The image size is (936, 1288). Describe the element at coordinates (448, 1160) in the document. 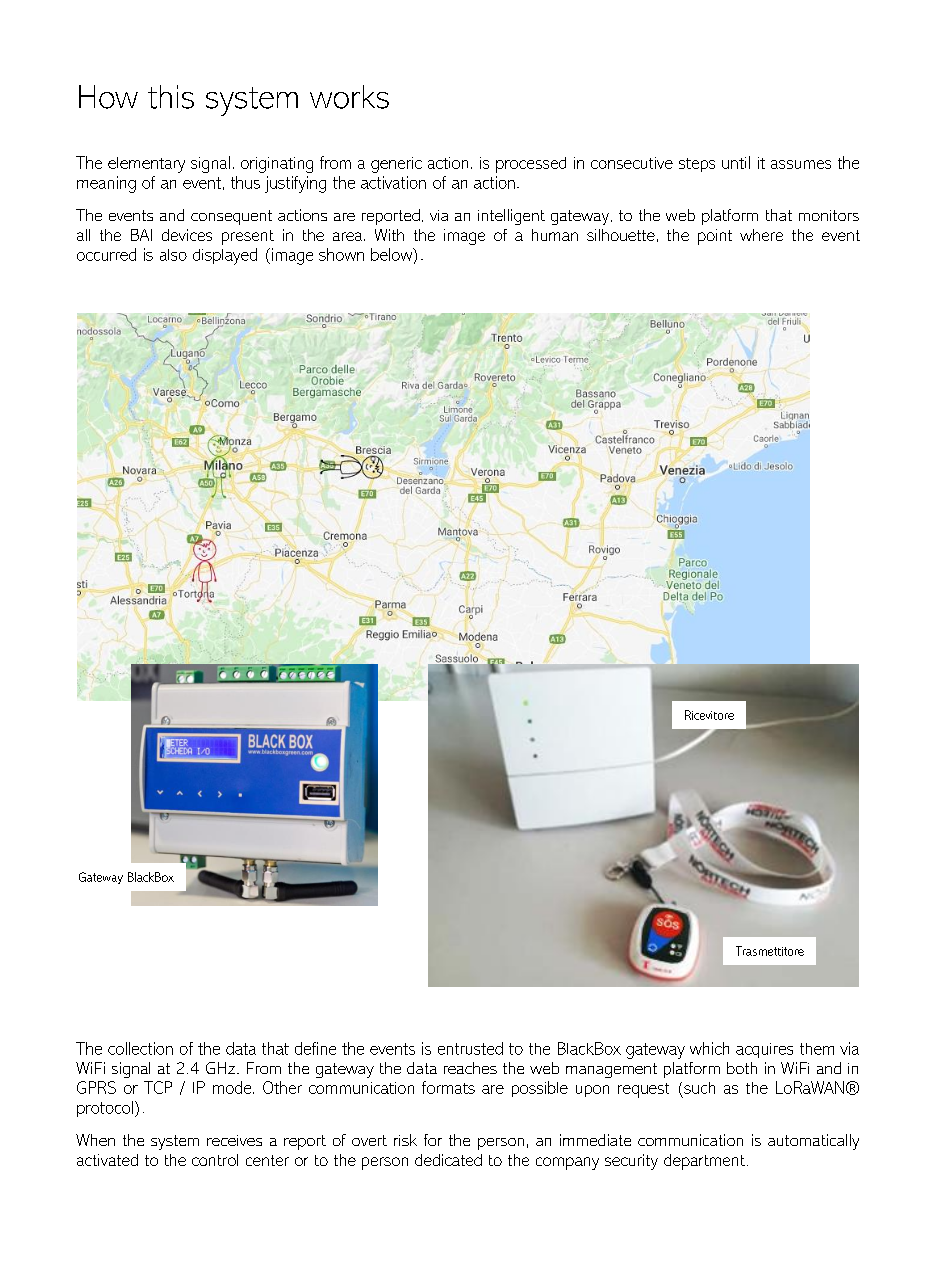

I see `dedicated` at that location.
